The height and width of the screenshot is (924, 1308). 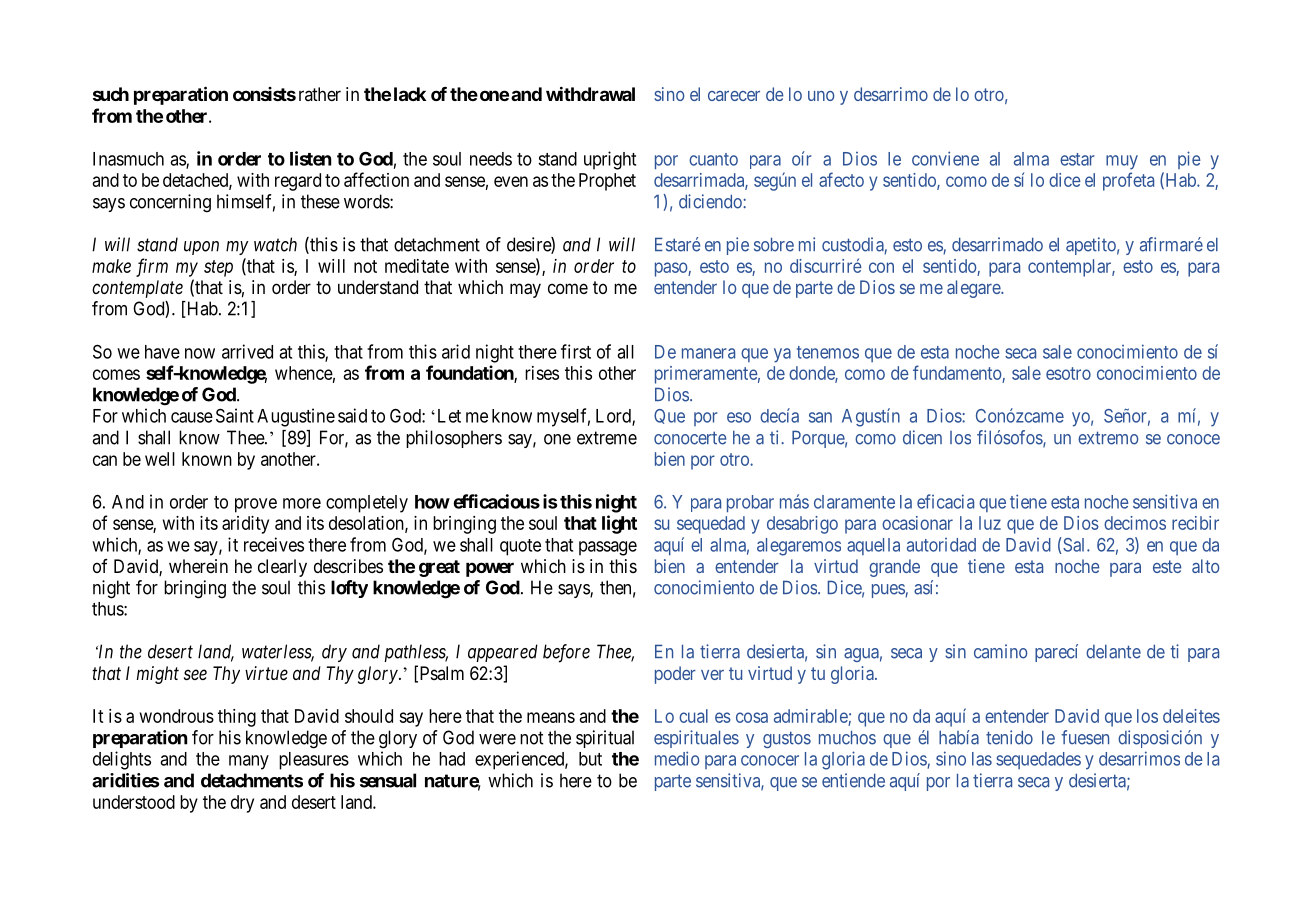 What do you see at coordinates (1167, 566) in the screenshot?
I see `este` at bounding box center [1167, 566].
